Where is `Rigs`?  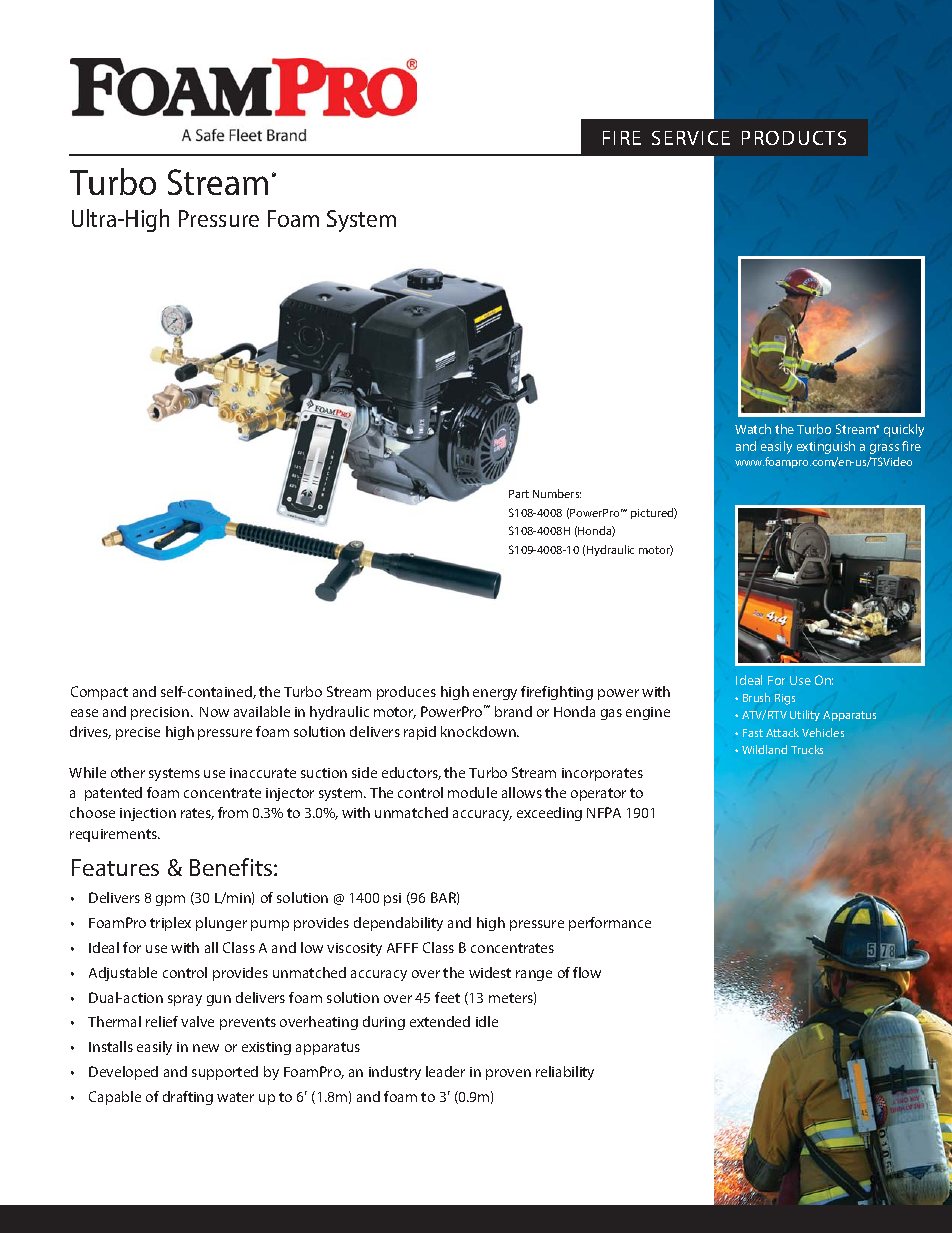
Rigs is located at coordinates (785, 699).
